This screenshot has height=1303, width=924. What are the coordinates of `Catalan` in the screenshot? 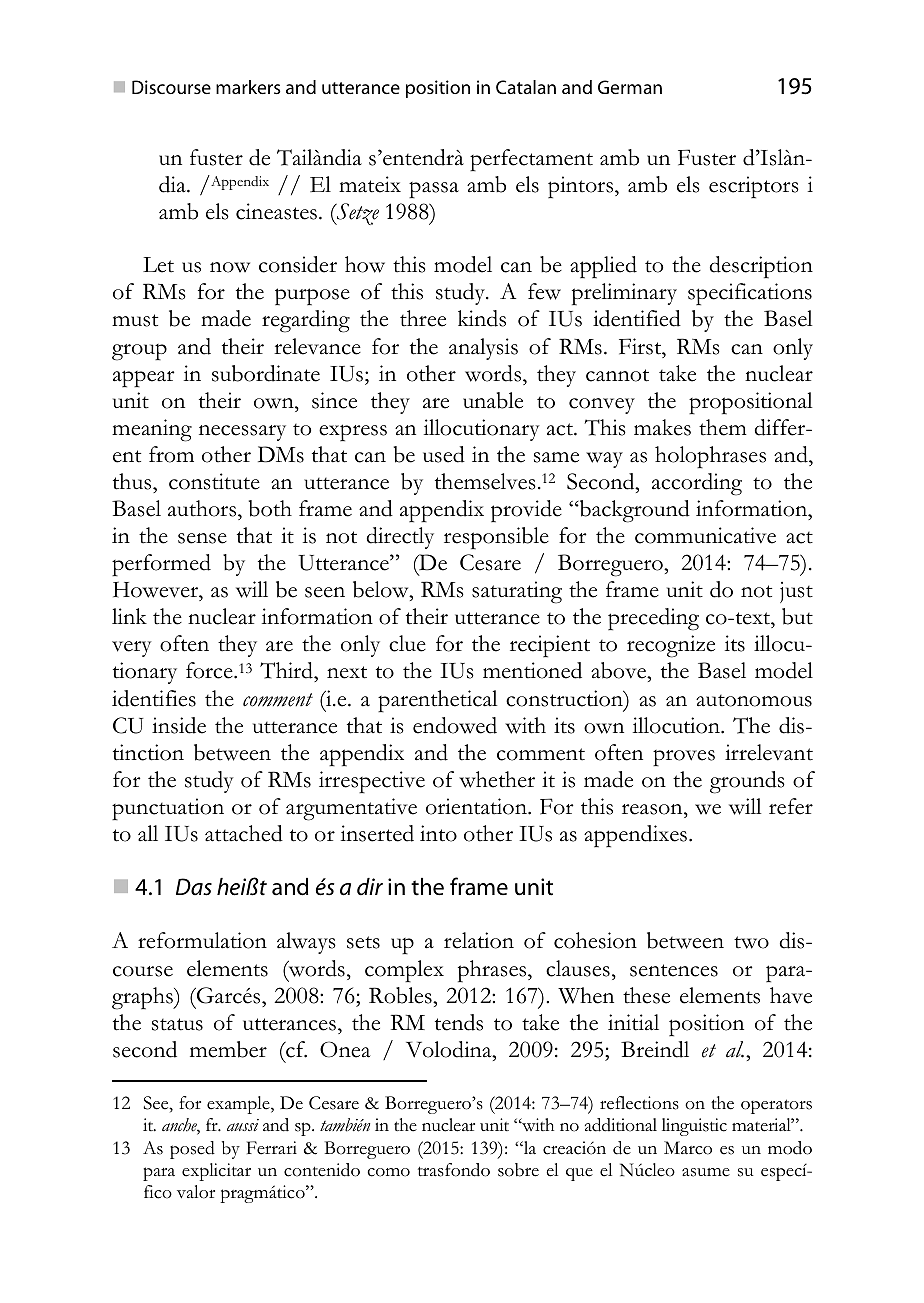 It's located at (526, 87).
